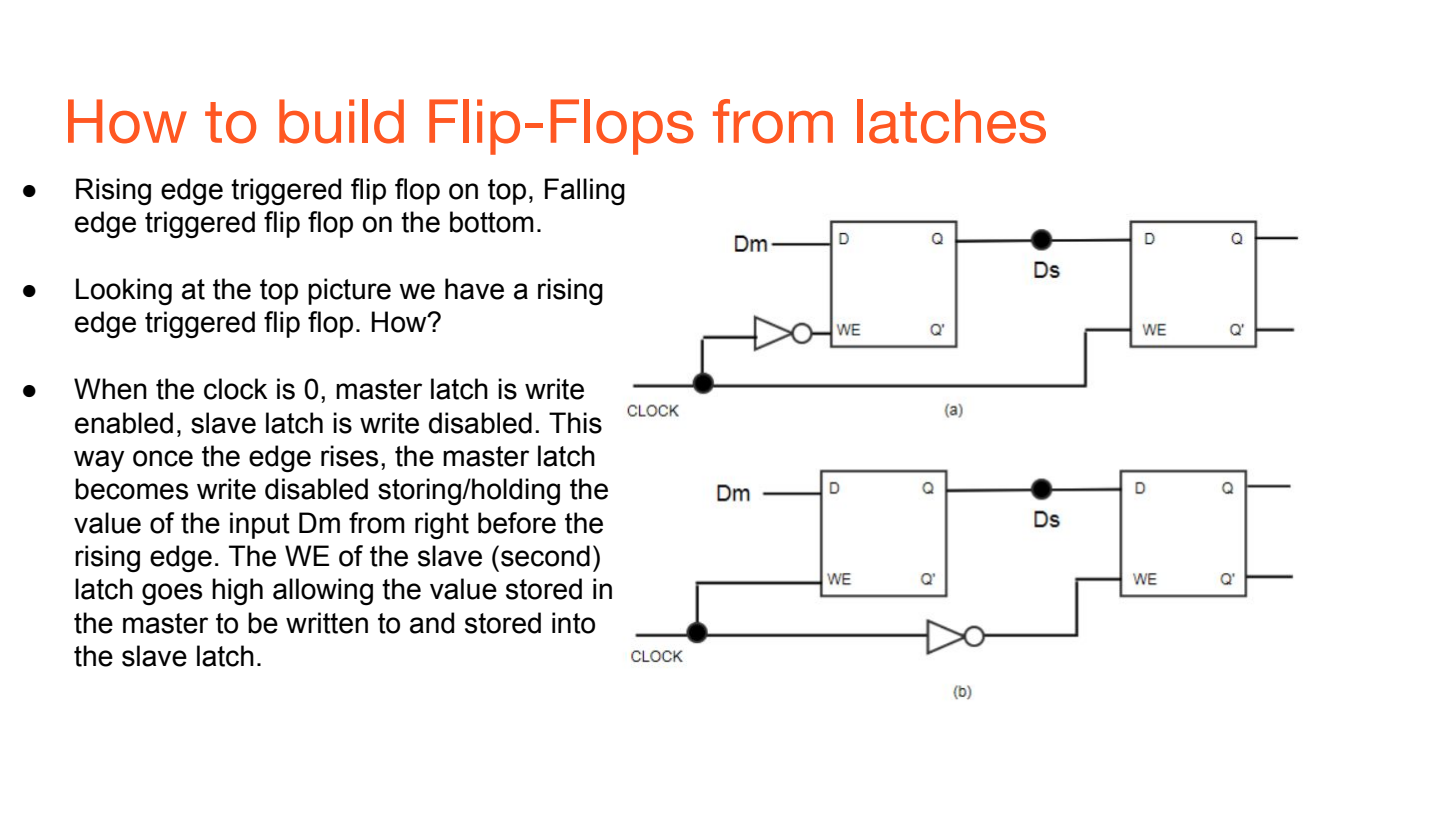  Describe the element at coordinates (585, 192) in the screenshot. I see `Falling` at that location.
